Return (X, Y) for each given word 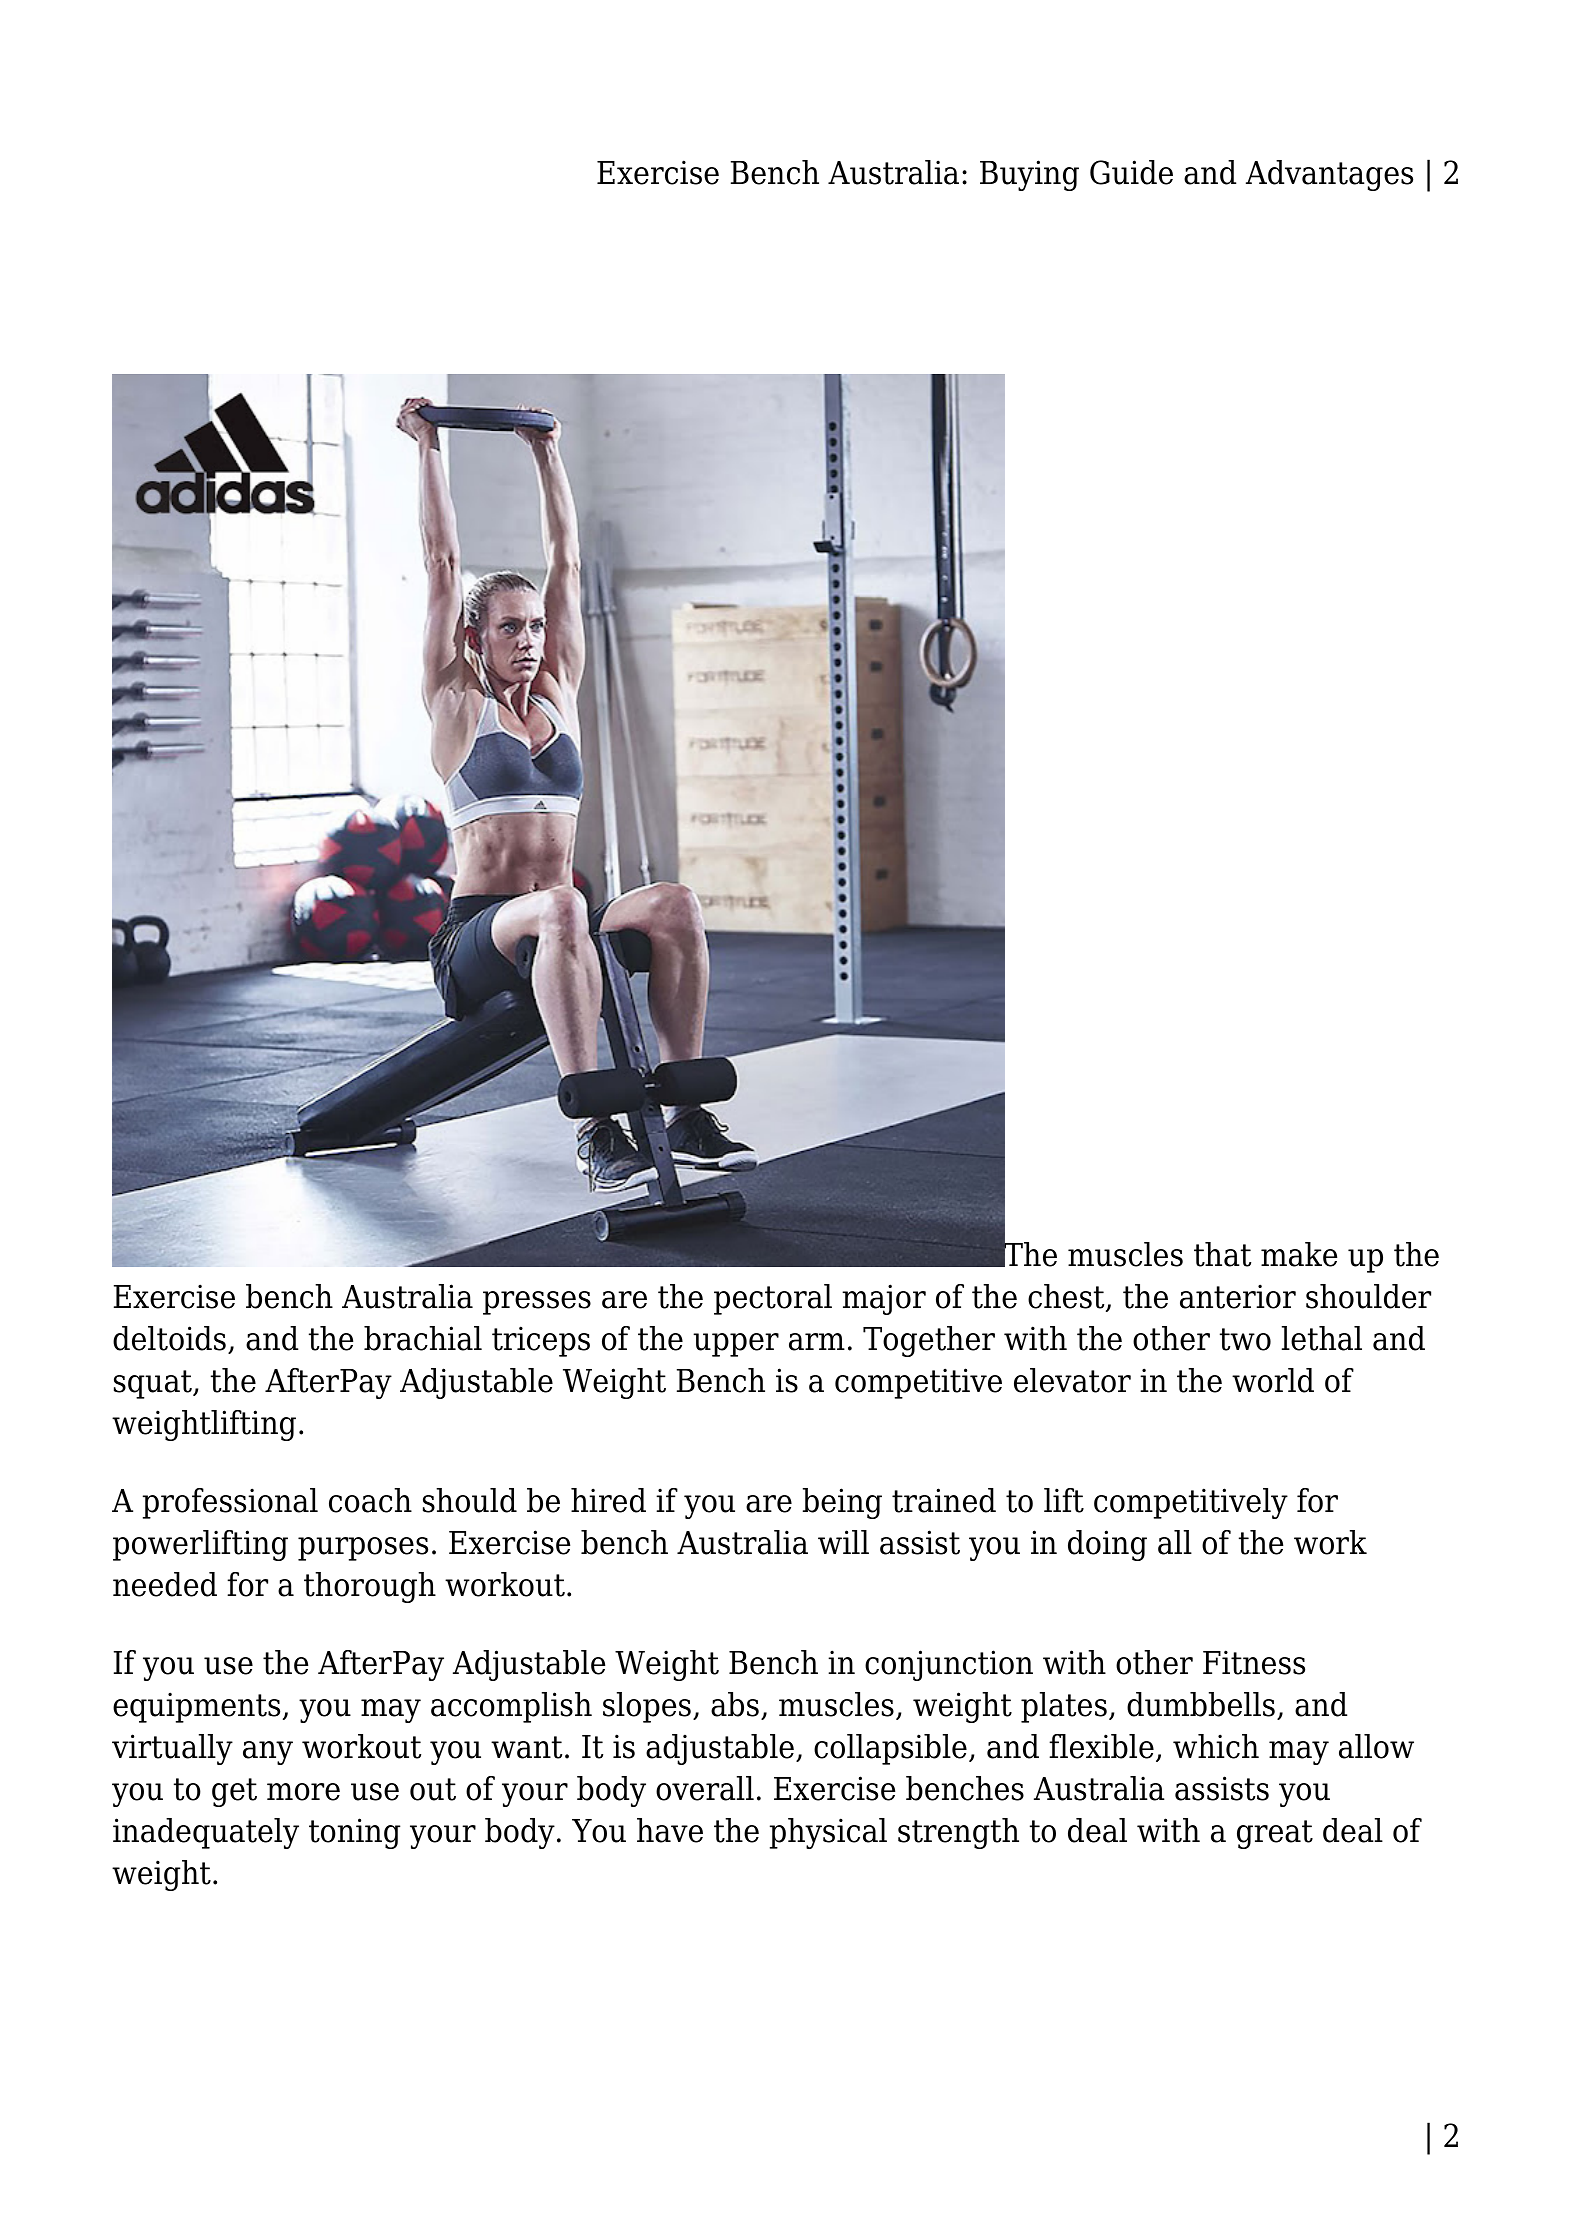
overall (705, 1788)
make (1299, 1254)
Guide (1131, 172)
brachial (423, 1338)
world (1273, 1380)
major (884, 1299)
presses (537, 1303)
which (1216, 1746)
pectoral (773, 1299)
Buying (1029, 175)
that (1222, 1254)
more (303, 1792)
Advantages (1329, 175)
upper (736, 1345)
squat (154, 1384)
